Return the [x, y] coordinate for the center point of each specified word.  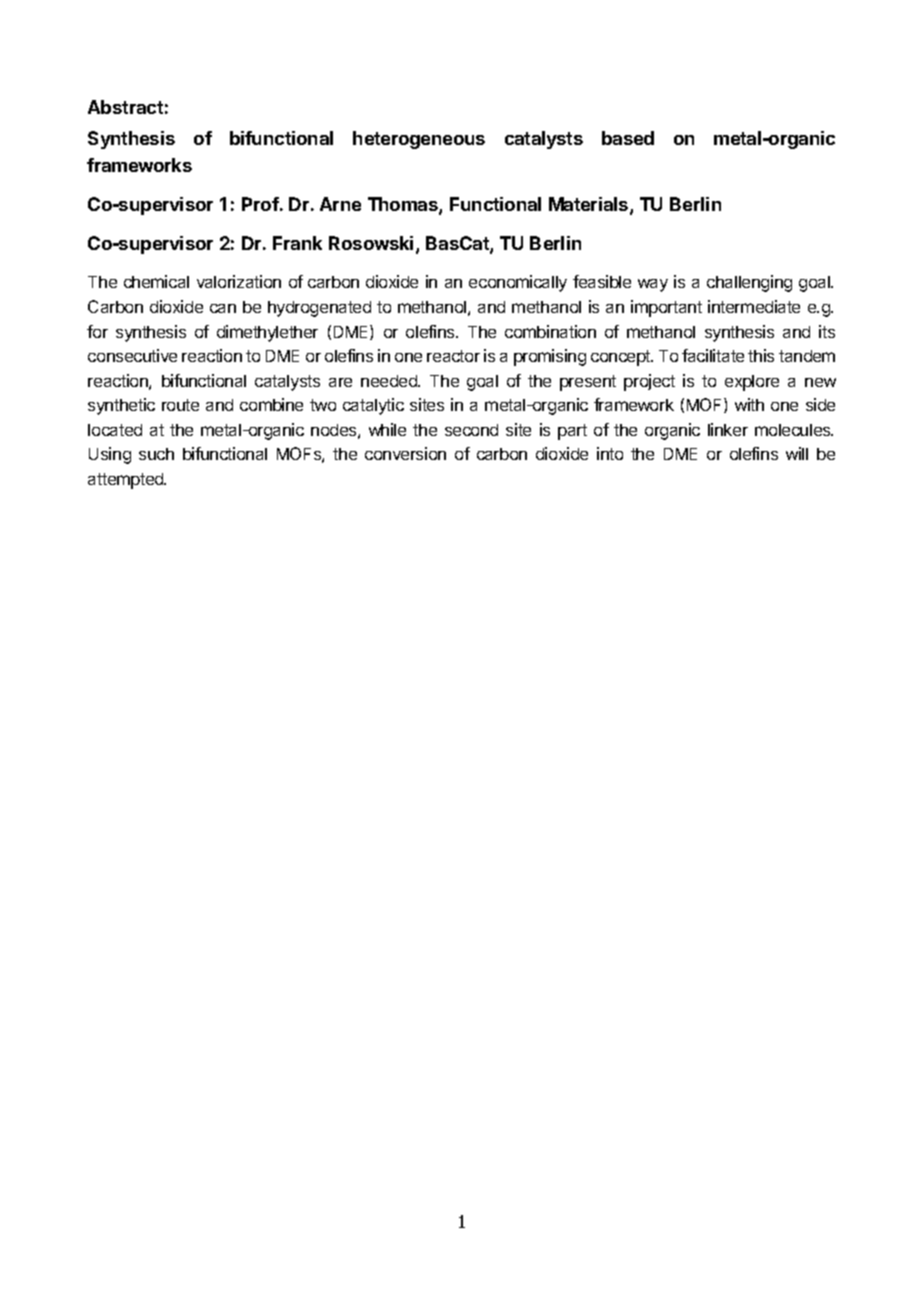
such [156, 454]
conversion [405, 453]
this [761, 355]
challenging [749, 283]
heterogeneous [419, 140]
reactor [453, 356]
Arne [340, 204]
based [628, 138]
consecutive [132, 355]
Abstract [125, 107]
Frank [297, 243]
